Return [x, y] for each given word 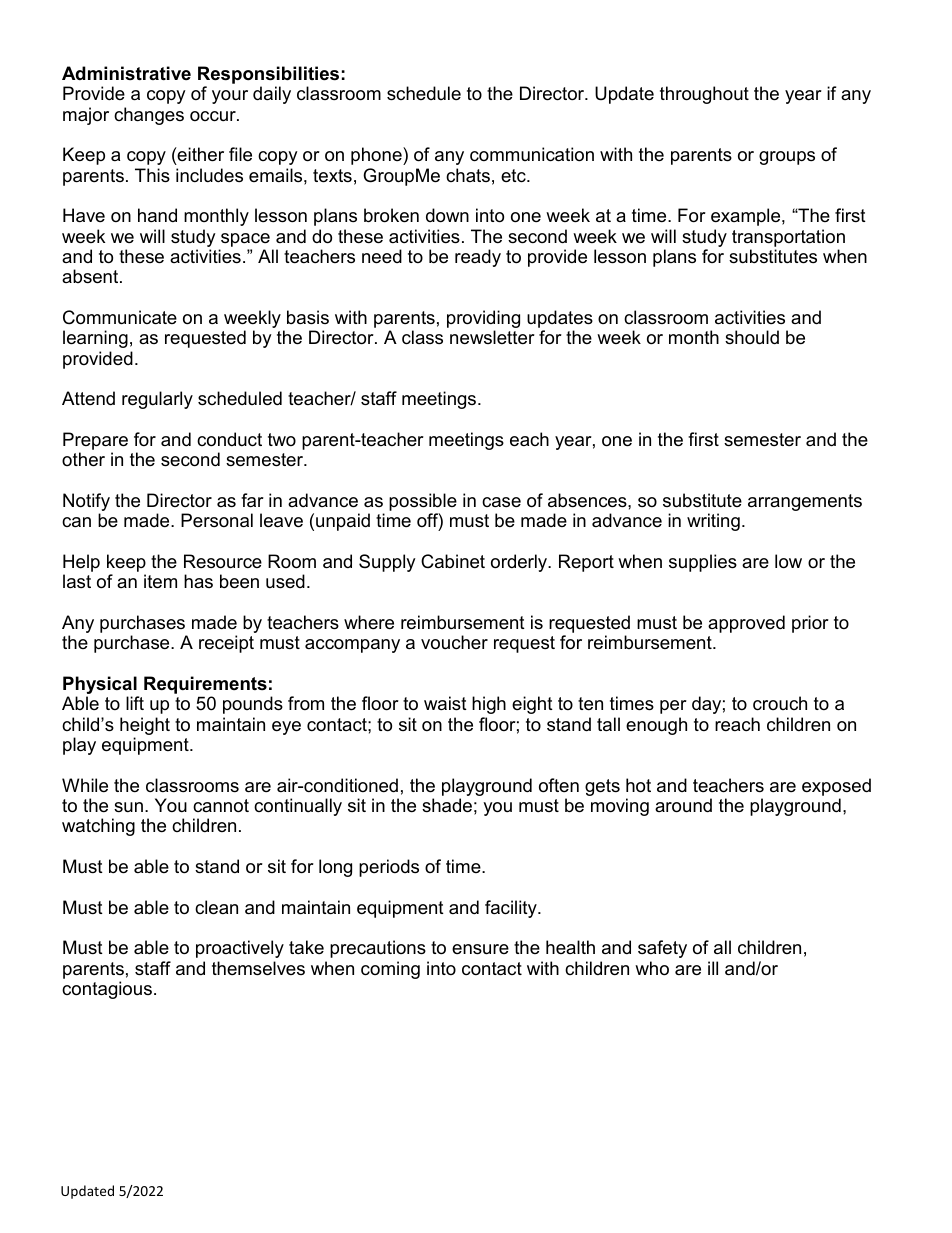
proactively [240, 949]
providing [483, 320]
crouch [780, 703]
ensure [480, 949]
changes [149, 116]
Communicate [120, 317]
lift [135, 703]
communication [532, 154]
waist [445, 703]
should [752, 337]
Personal [217, 520]
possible [423, 503]
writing [713, 522]
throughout [704, 95]
